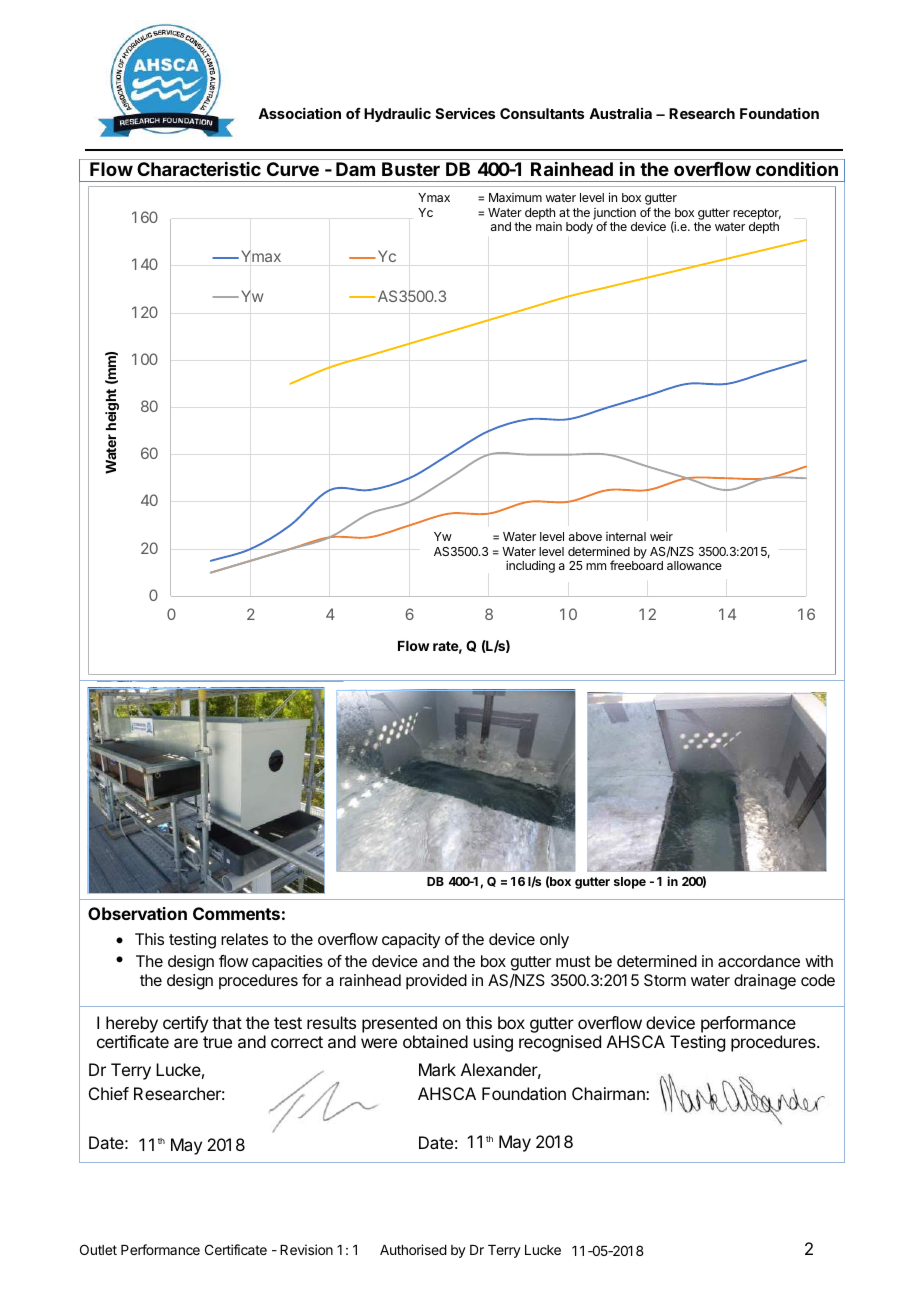 The height and width of the image is (1308, 924). Describe the element at coordinates (137, 913) in the image. I see `Observation` at that location.
